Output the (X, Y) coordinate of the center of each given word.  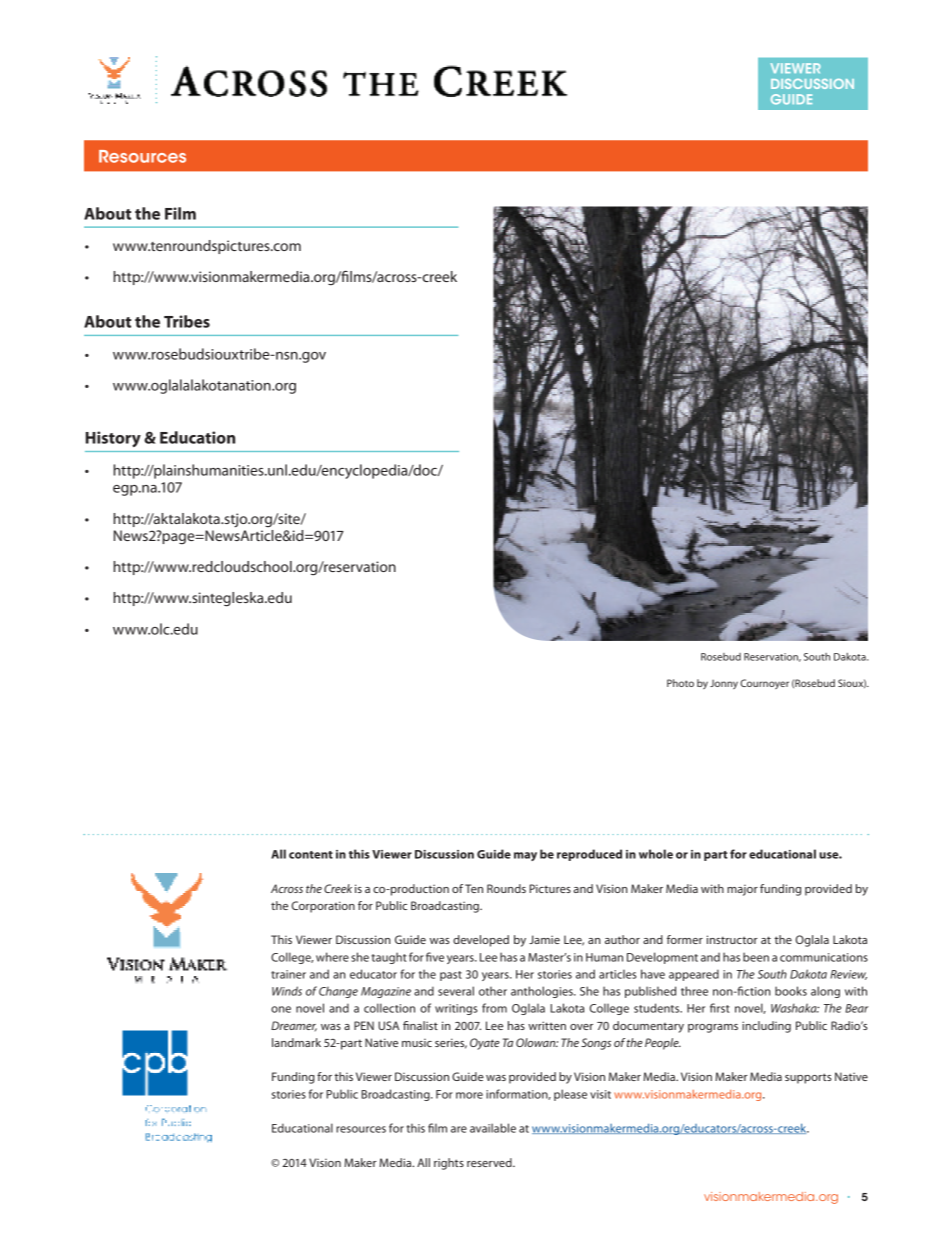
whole (656, 854)
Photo (680, 683)
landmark (296, 1042)
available (493, 1128)
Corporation (323, 907)
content (311, 855)
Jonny (724, 684)
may (525, 856)
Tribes (187, 321)
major (742, 890)
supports (808, 1078)
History (113, 439)
